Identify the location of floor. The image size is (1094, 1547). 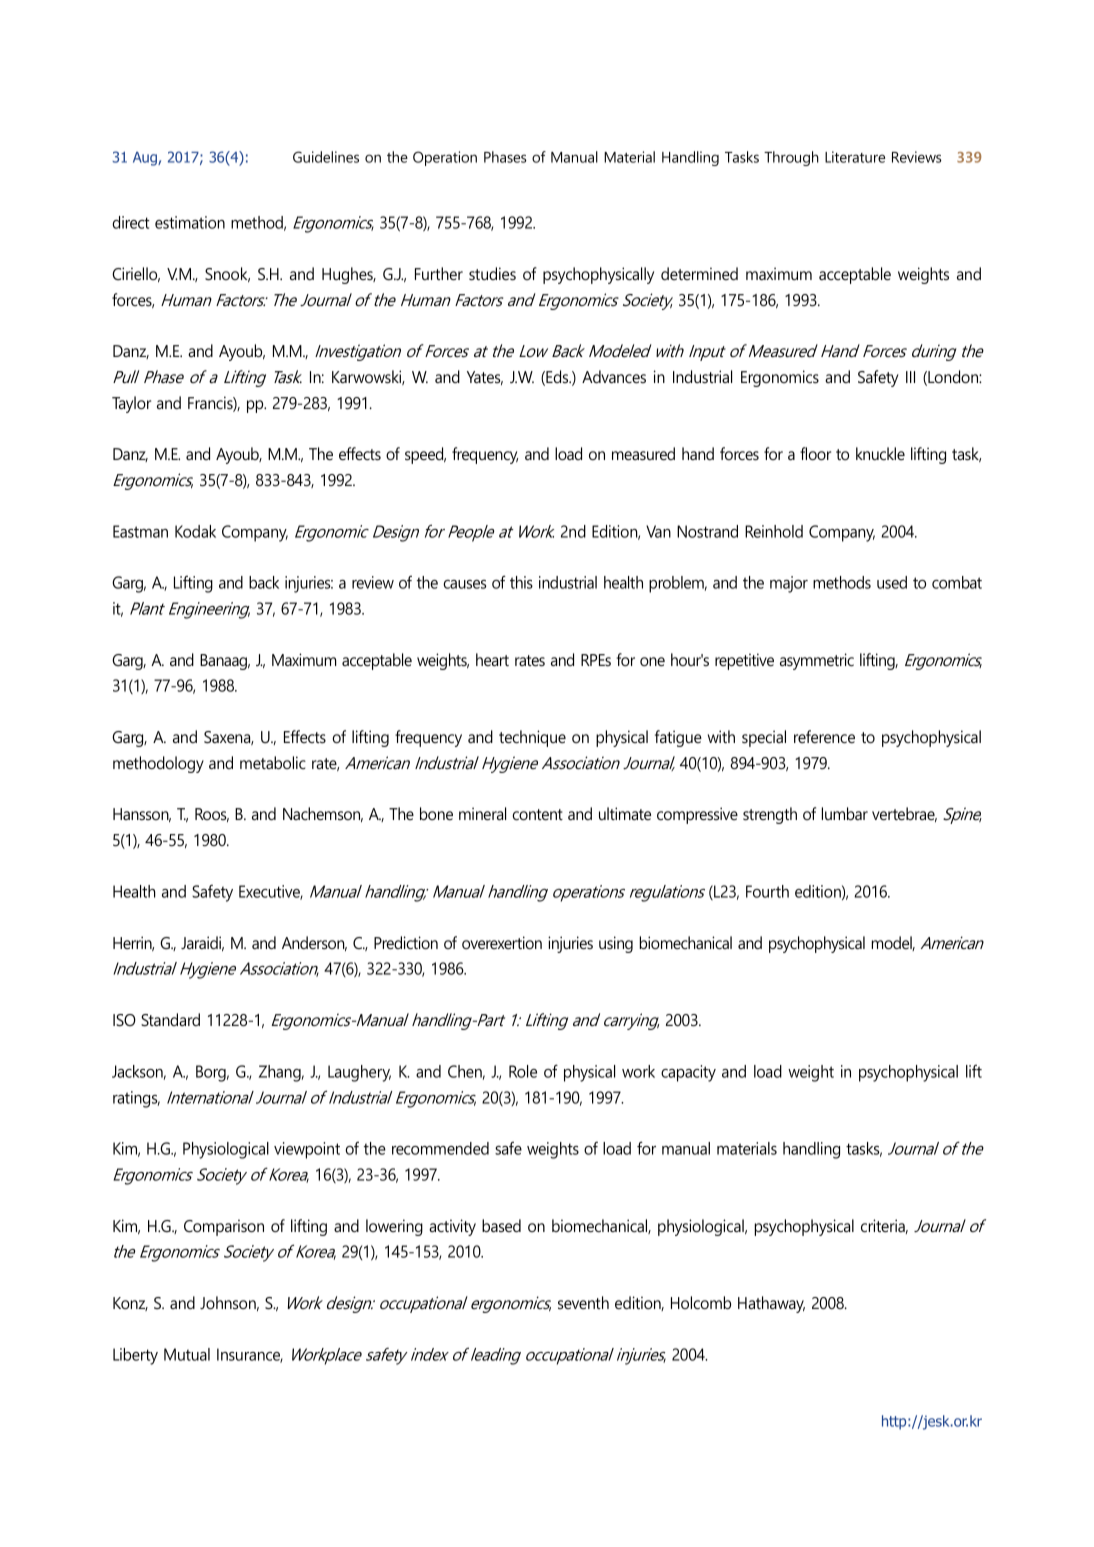
(815, 453).
